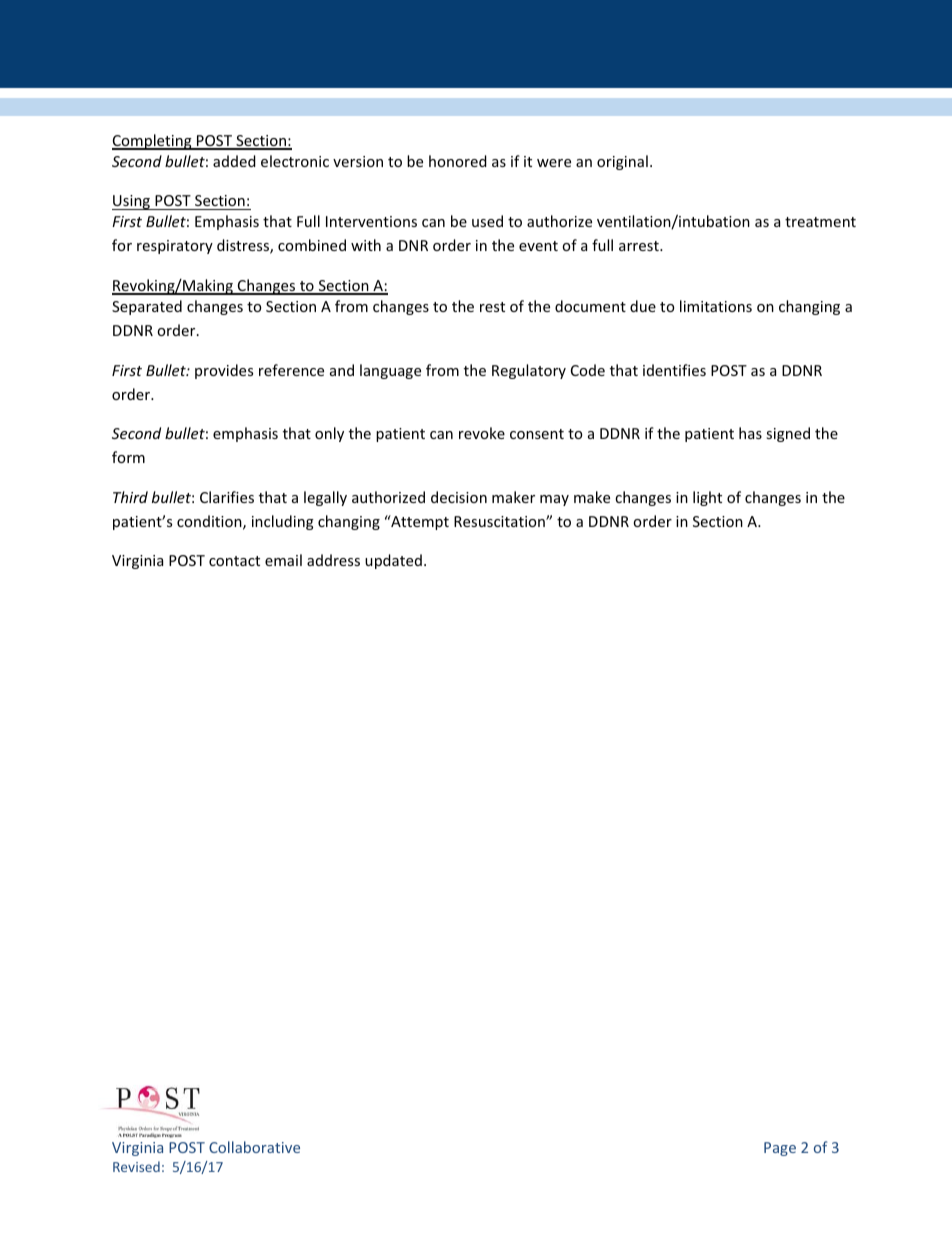 The image size is (952, 1233). What do you see at coordinates (820, 222) in the screenshot?
I see `treatment` at bounding box center [820, 222].
